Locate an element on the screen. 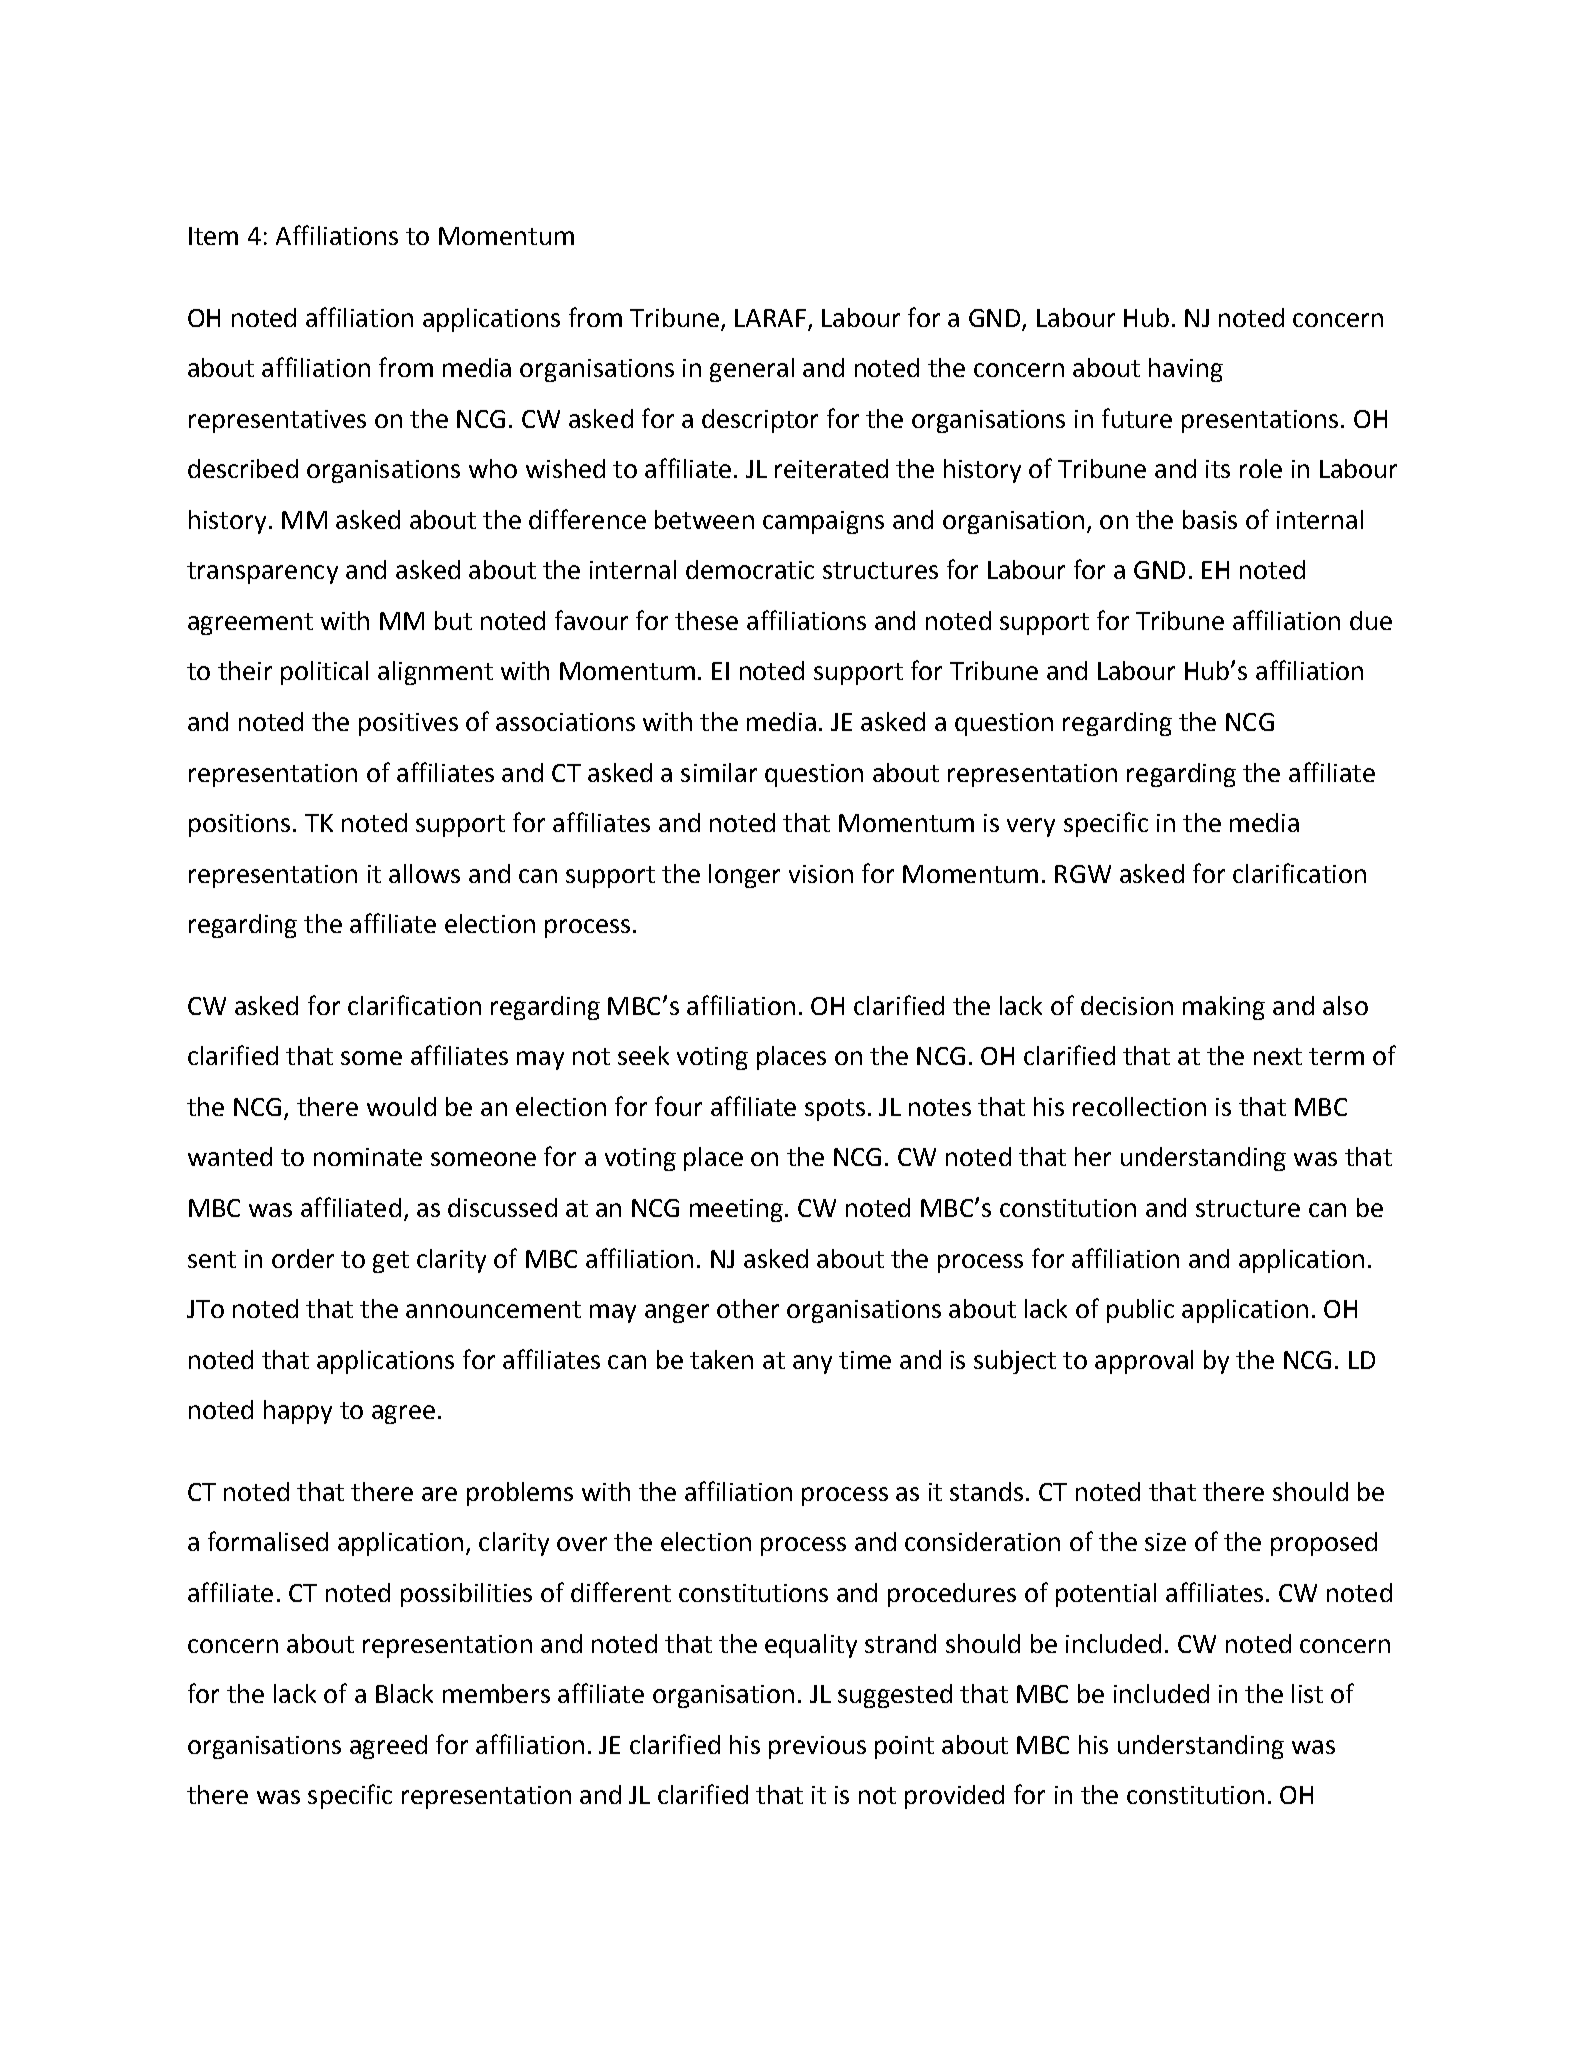 This screenshot has width=1586, height=2053. Item is located at coordinates (213, 236).
